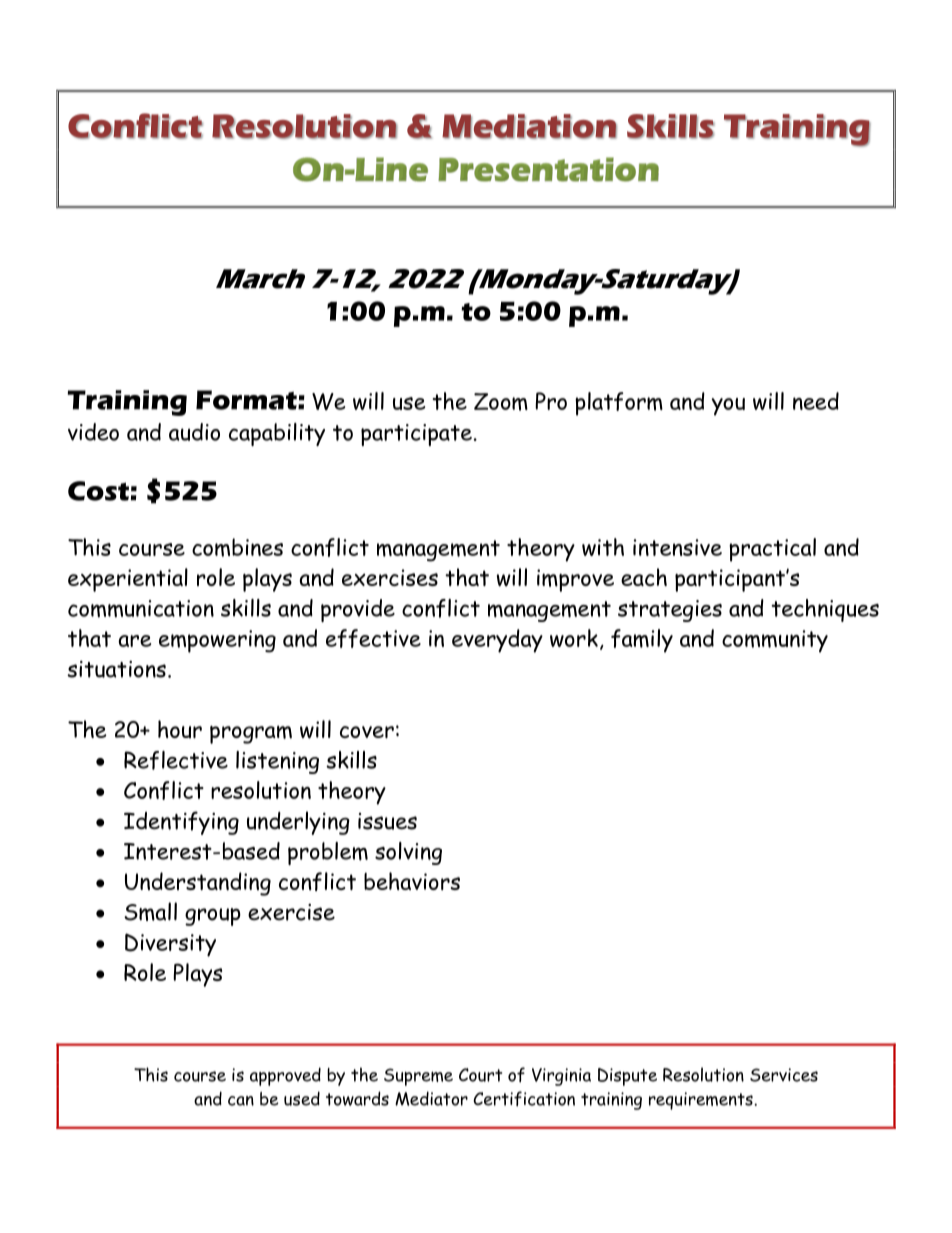 The width and height of the screenshot is (952, 1233). Describe the element at coordinates (728, 407) in the screenshot. I see `you` at that location.
